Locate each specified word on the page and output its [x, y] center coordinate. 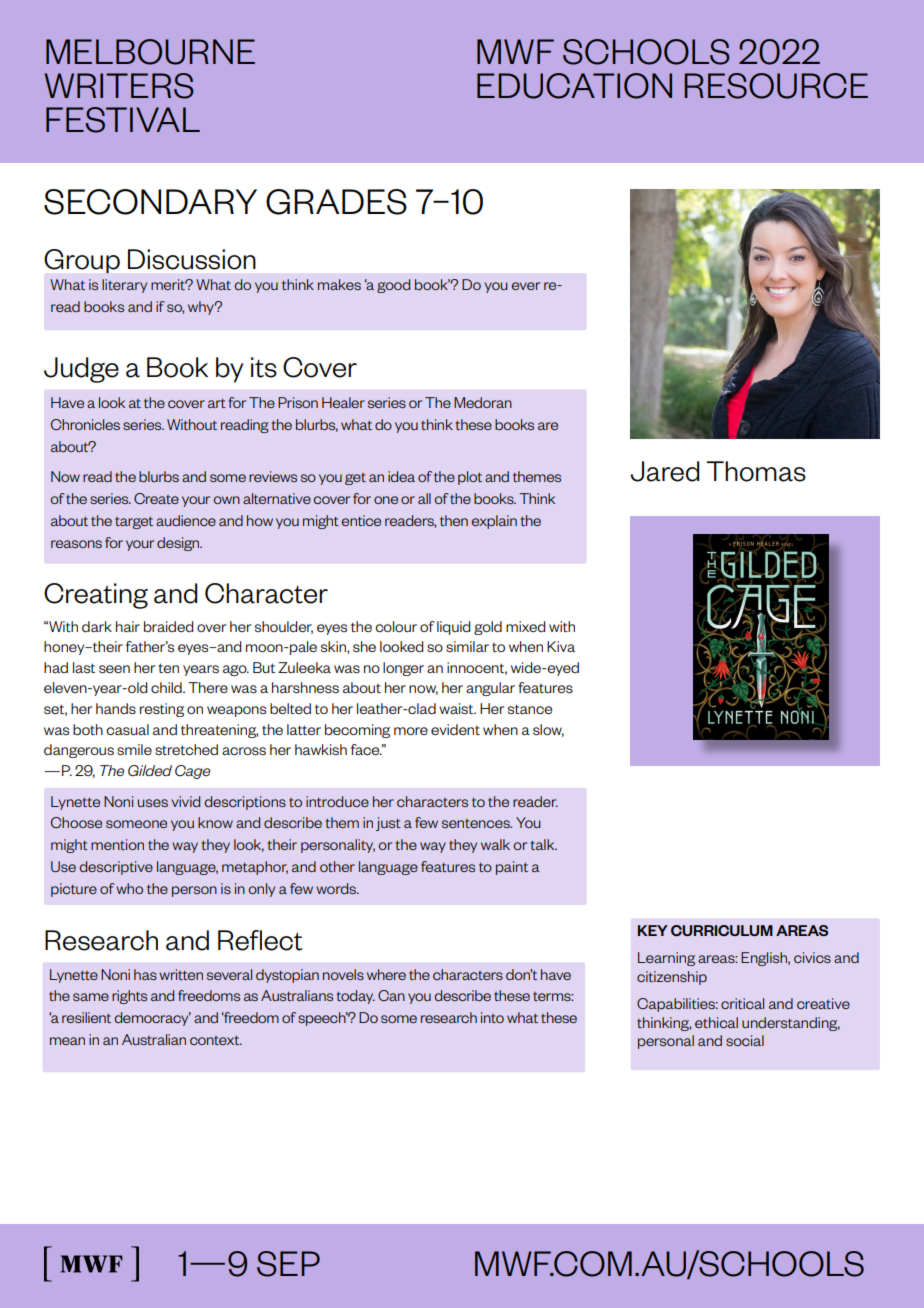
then [454, 520]
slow [548, 730]
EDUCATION [574, 86]
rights [129, 997]
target [134, 522]
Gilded [150, 771]
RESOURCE [776, 86]
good [393, 286]
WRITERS [119, 86]
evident [455, 729]
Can [391, 995]
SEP [288, 1264]
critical [742, 1003]
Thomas [756, 471]
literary [124, 286]
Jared [664, 471]
